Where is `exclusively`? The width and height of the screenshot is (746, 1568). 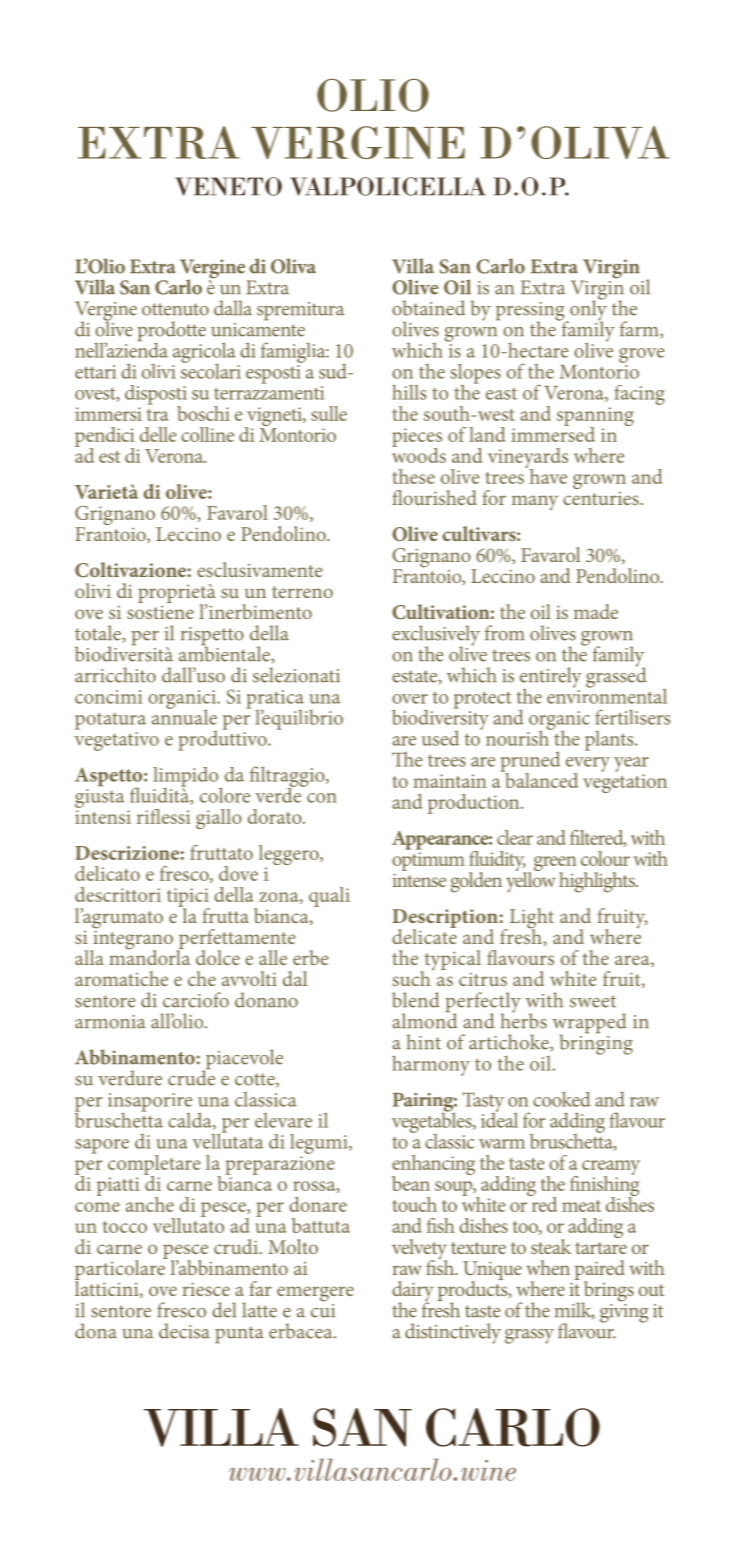
exclusively is located at coordinates (436, 636).
